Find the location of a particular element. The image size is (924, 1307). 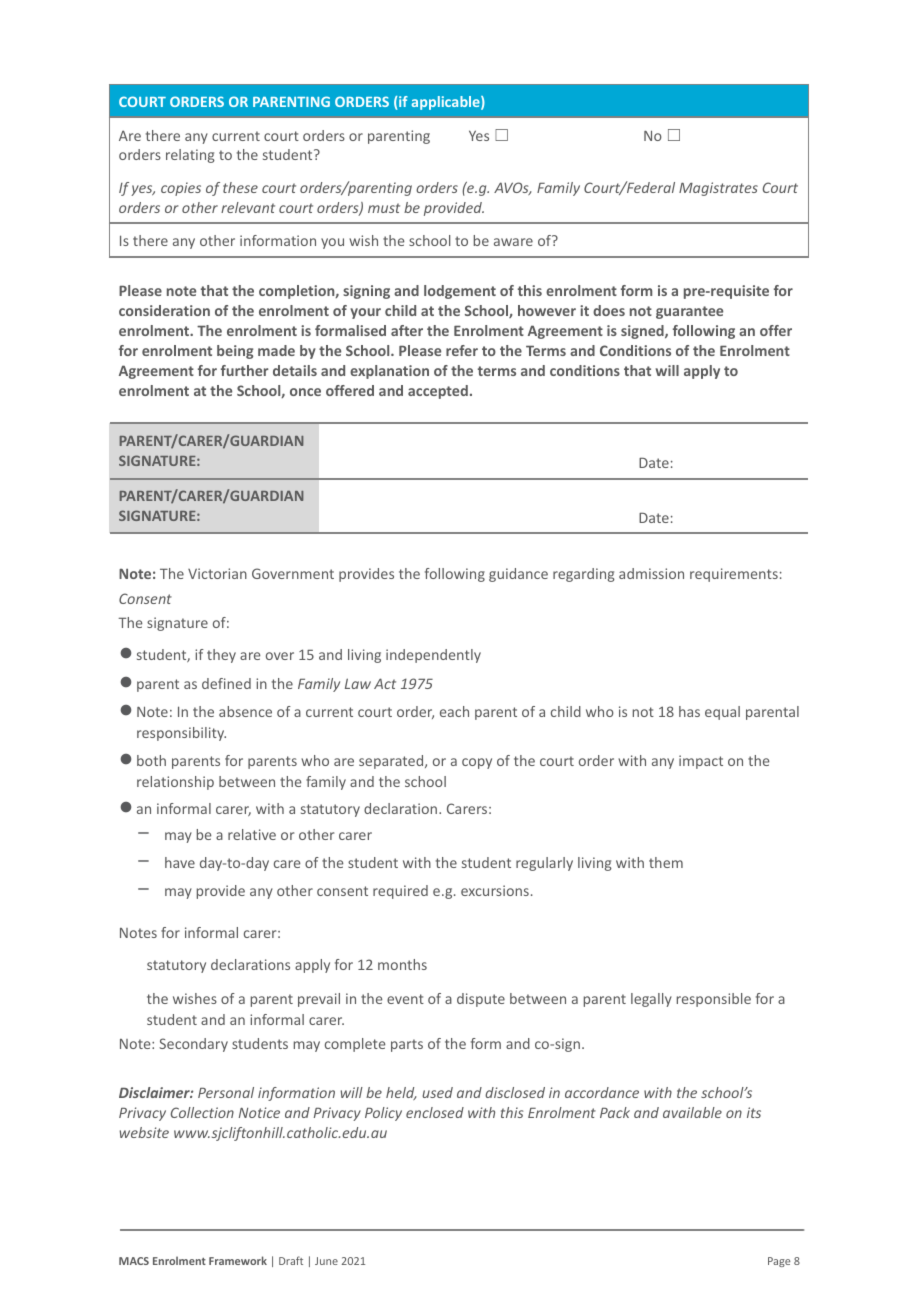

must is located at coordinates (384, 208).
